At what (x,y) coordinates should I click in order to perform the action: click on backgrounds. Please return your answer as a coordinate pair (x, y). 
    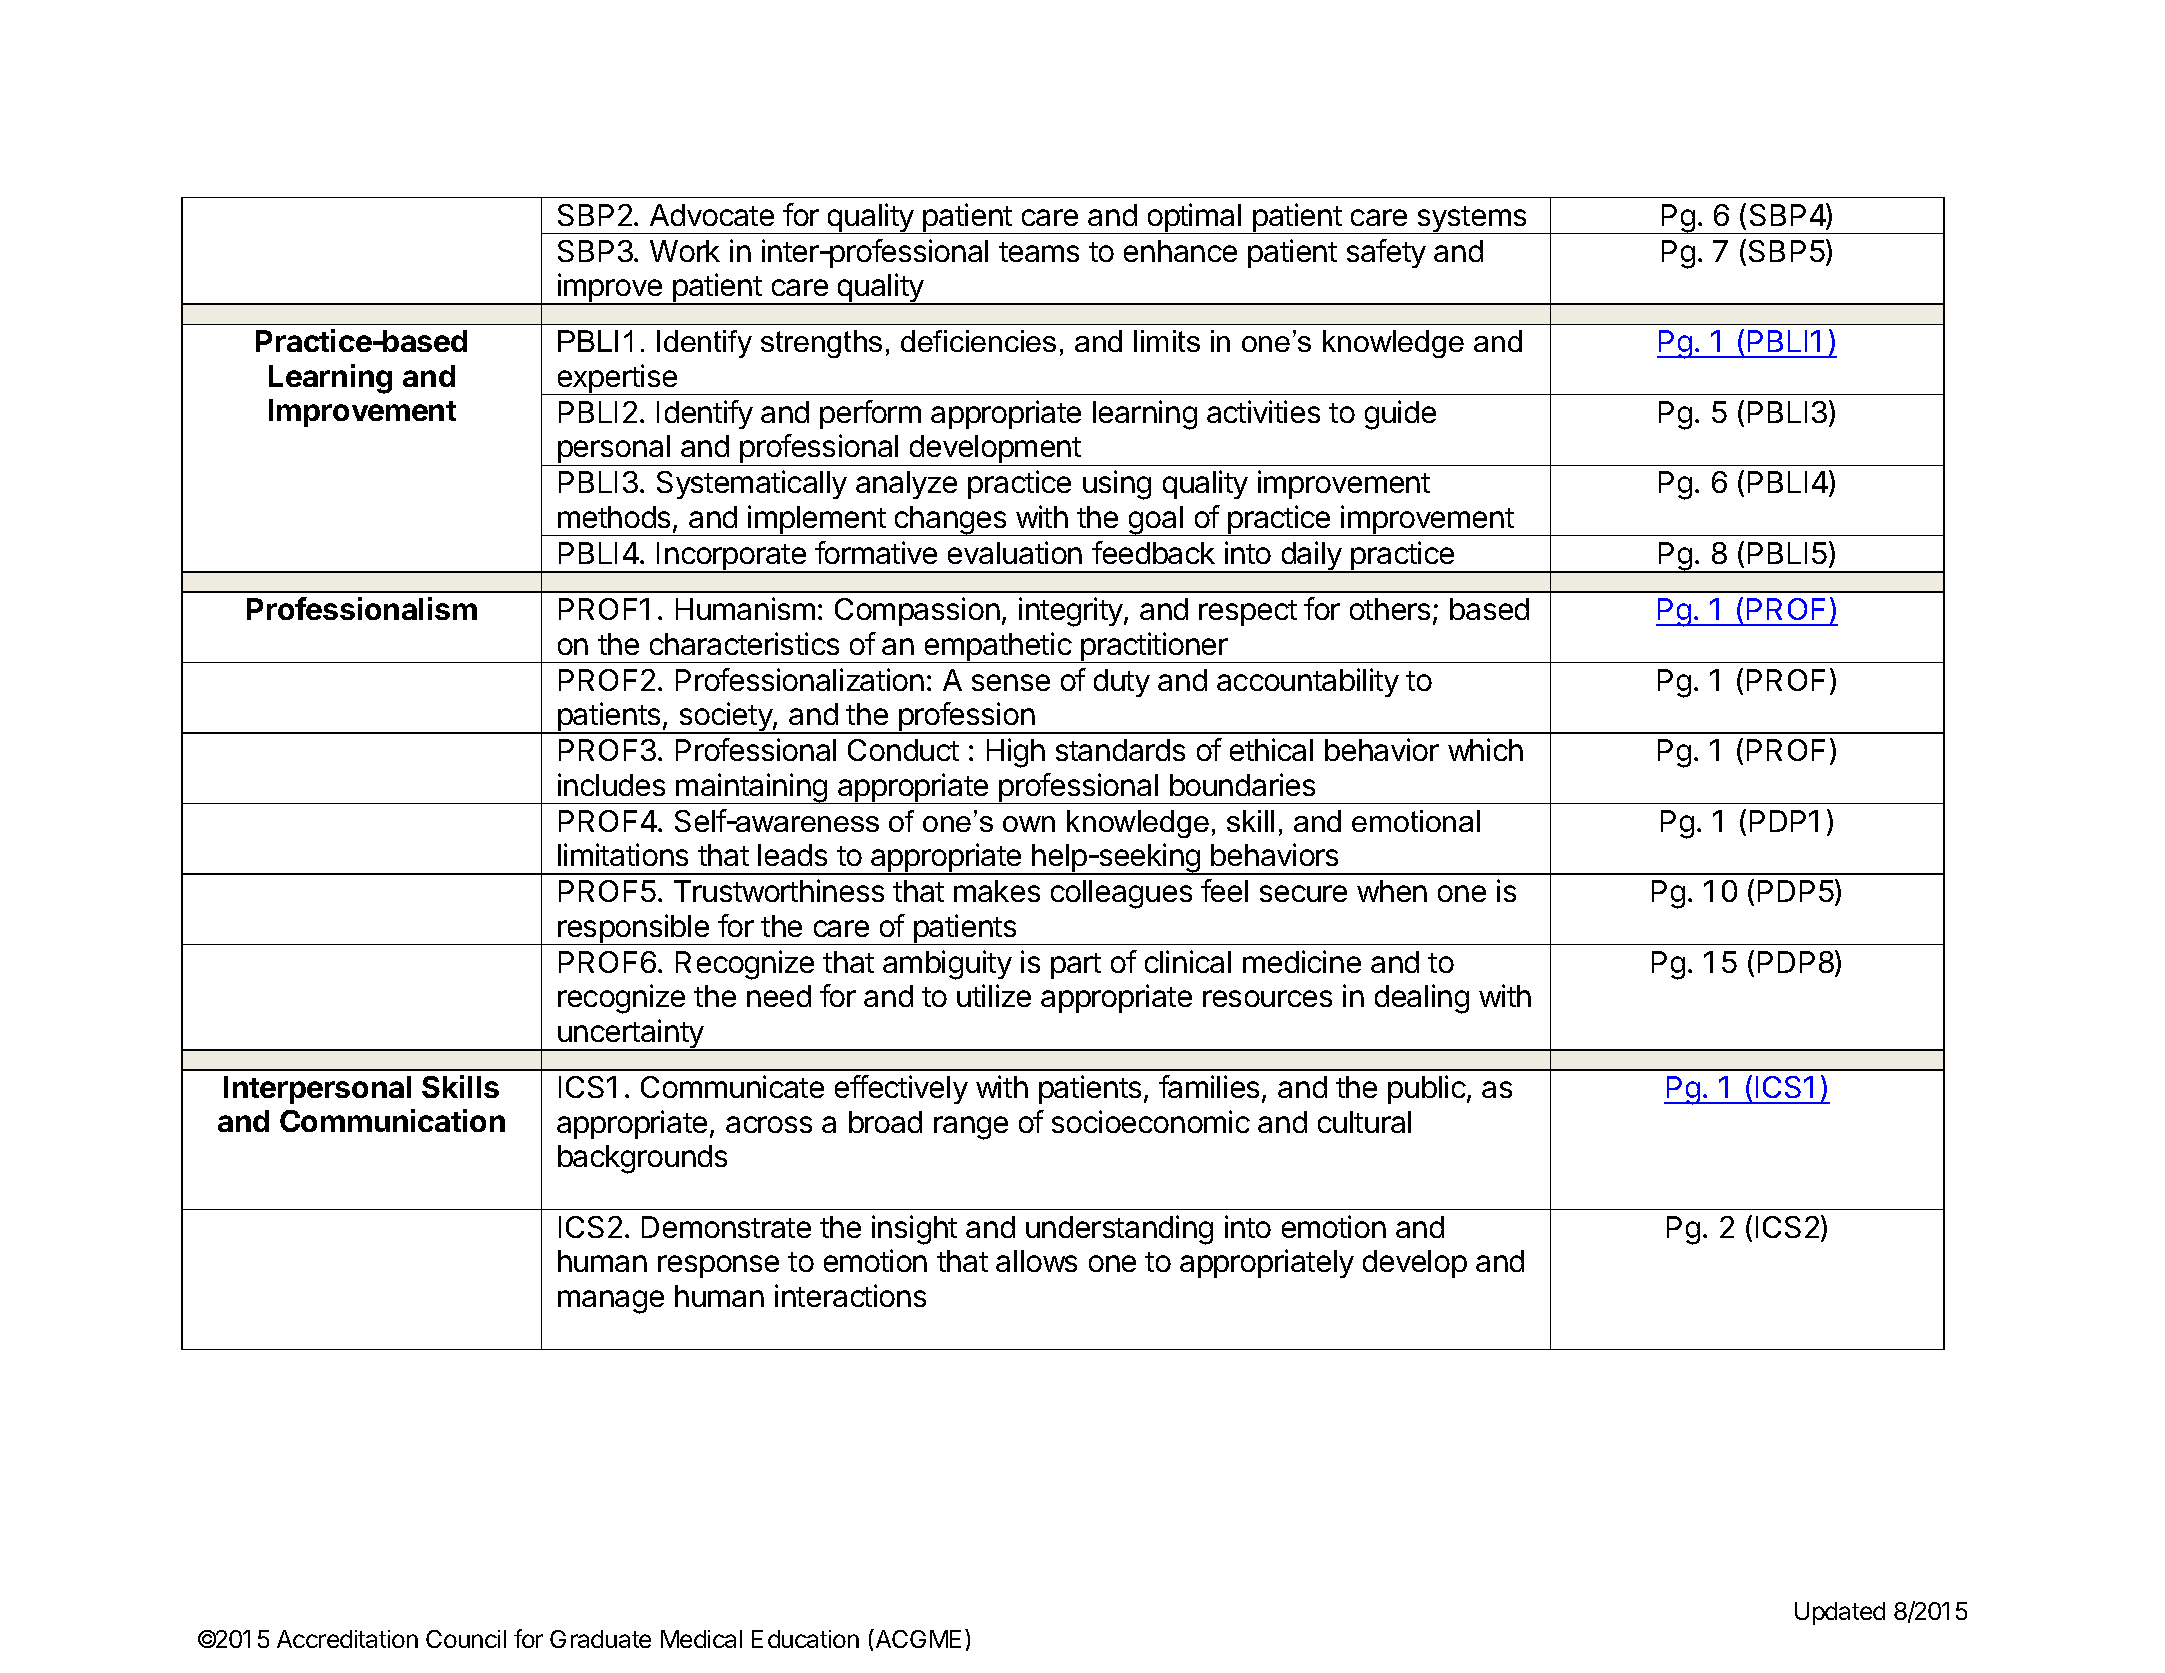
    Looking at the image, I should click on (642, 1159).
